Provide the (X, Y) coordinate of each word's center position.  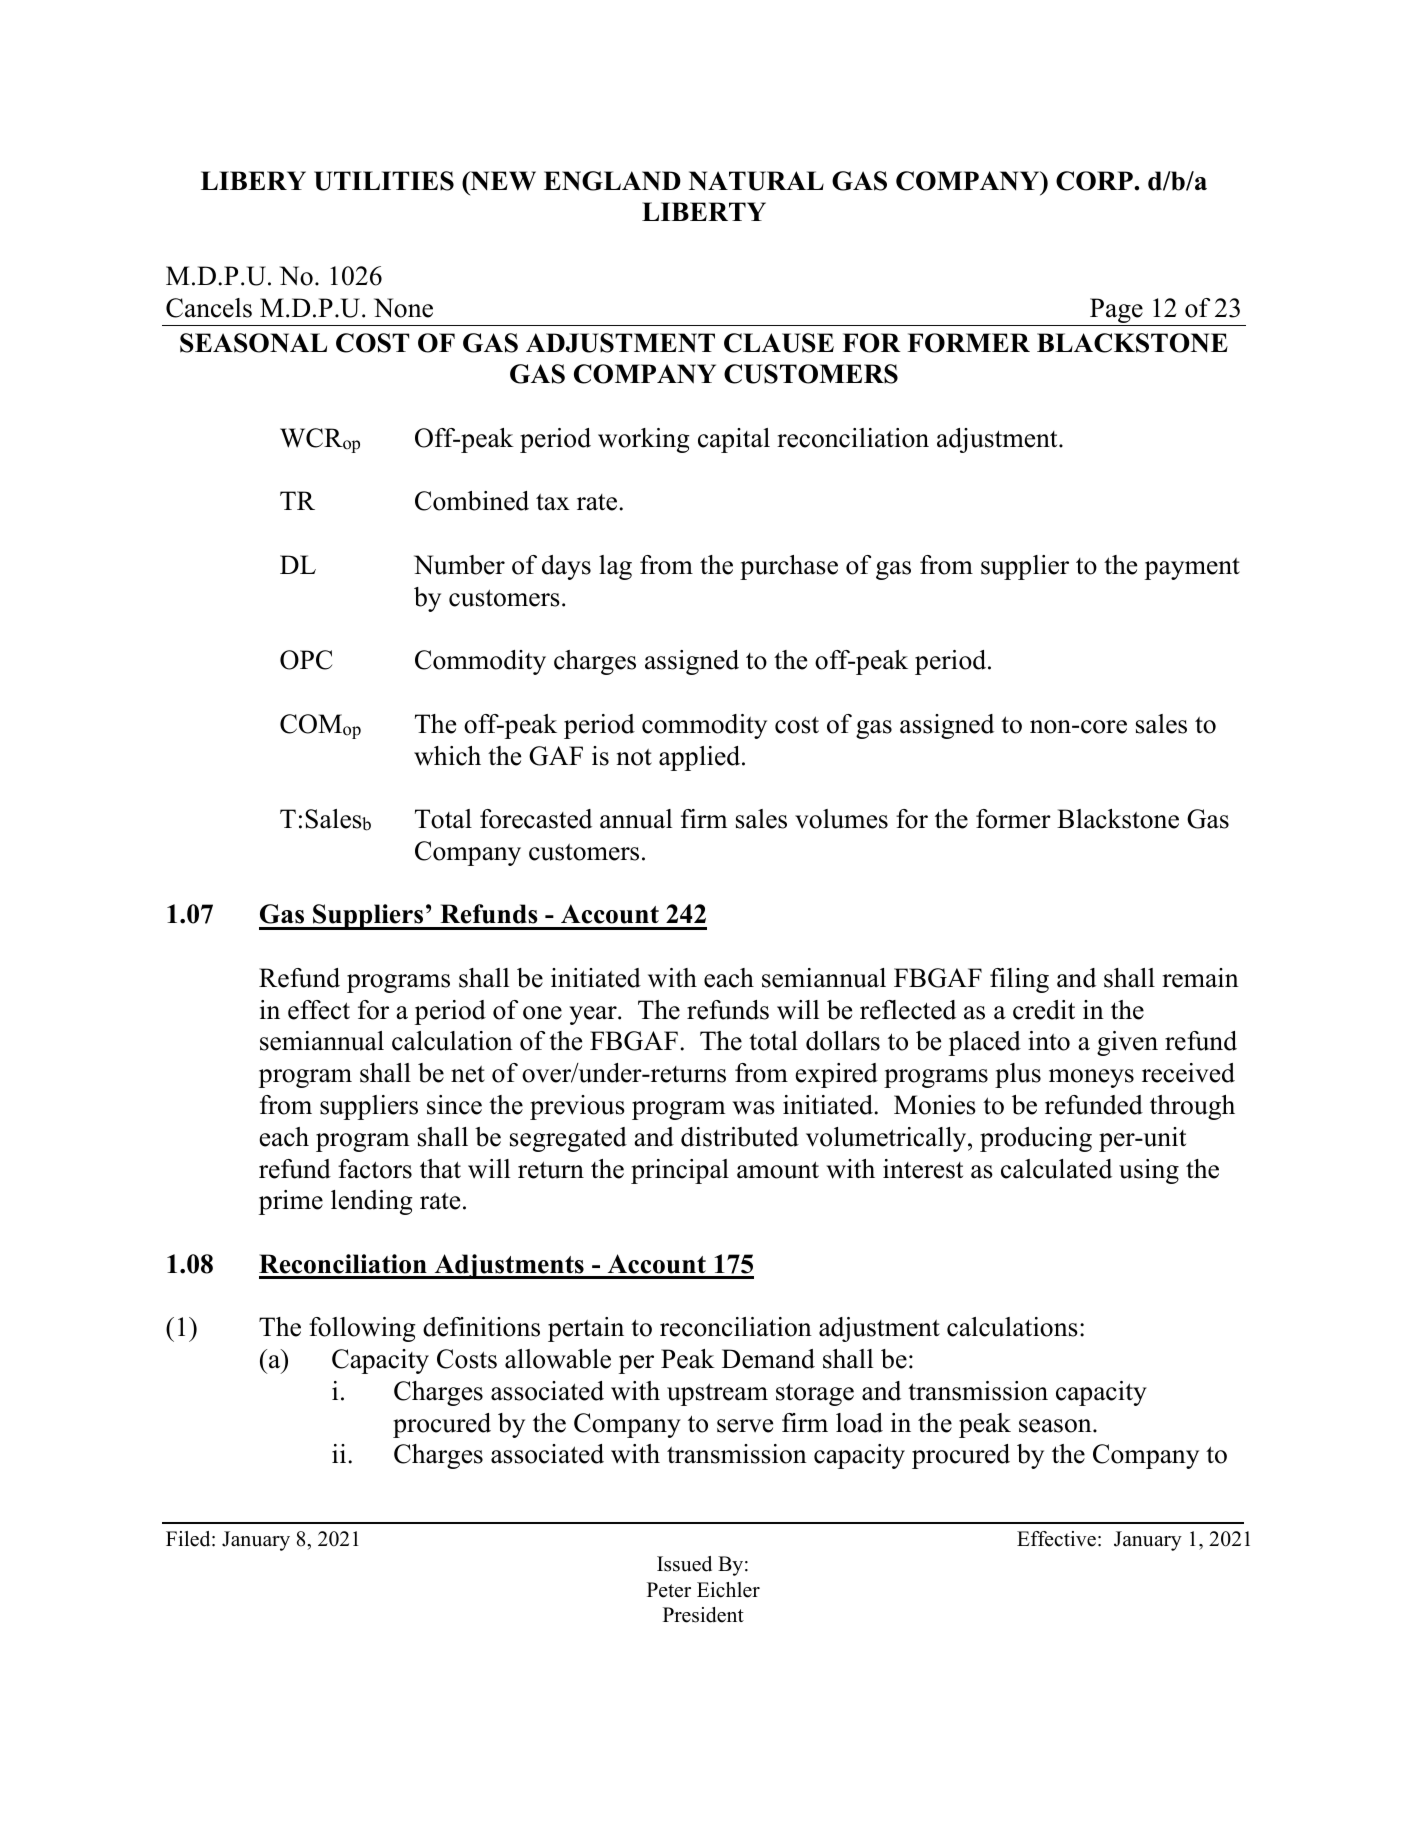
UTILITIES (384, 181)
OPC (306, 660)
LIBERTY (704, 211)
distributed (740, 1137)
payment (1192, 569)
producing (1036, 1139)
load (859, 1423)
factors (375, 1169)
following (362, 1329)
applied (701, 758)
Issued (684, 1564)
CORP (1095, 181)
